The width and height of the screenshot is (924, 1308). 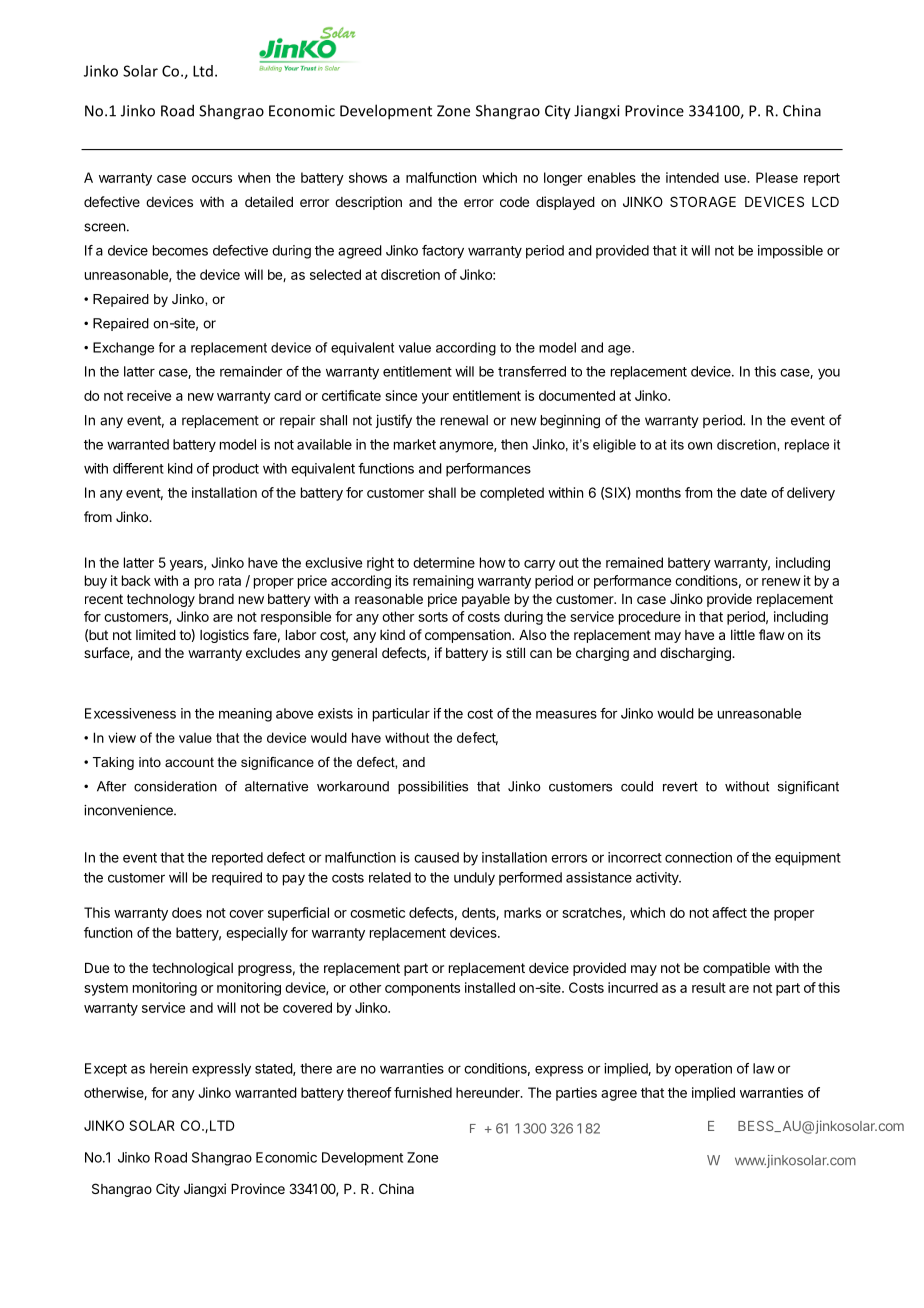 I want to click on little, so click(x=743, y=634).
